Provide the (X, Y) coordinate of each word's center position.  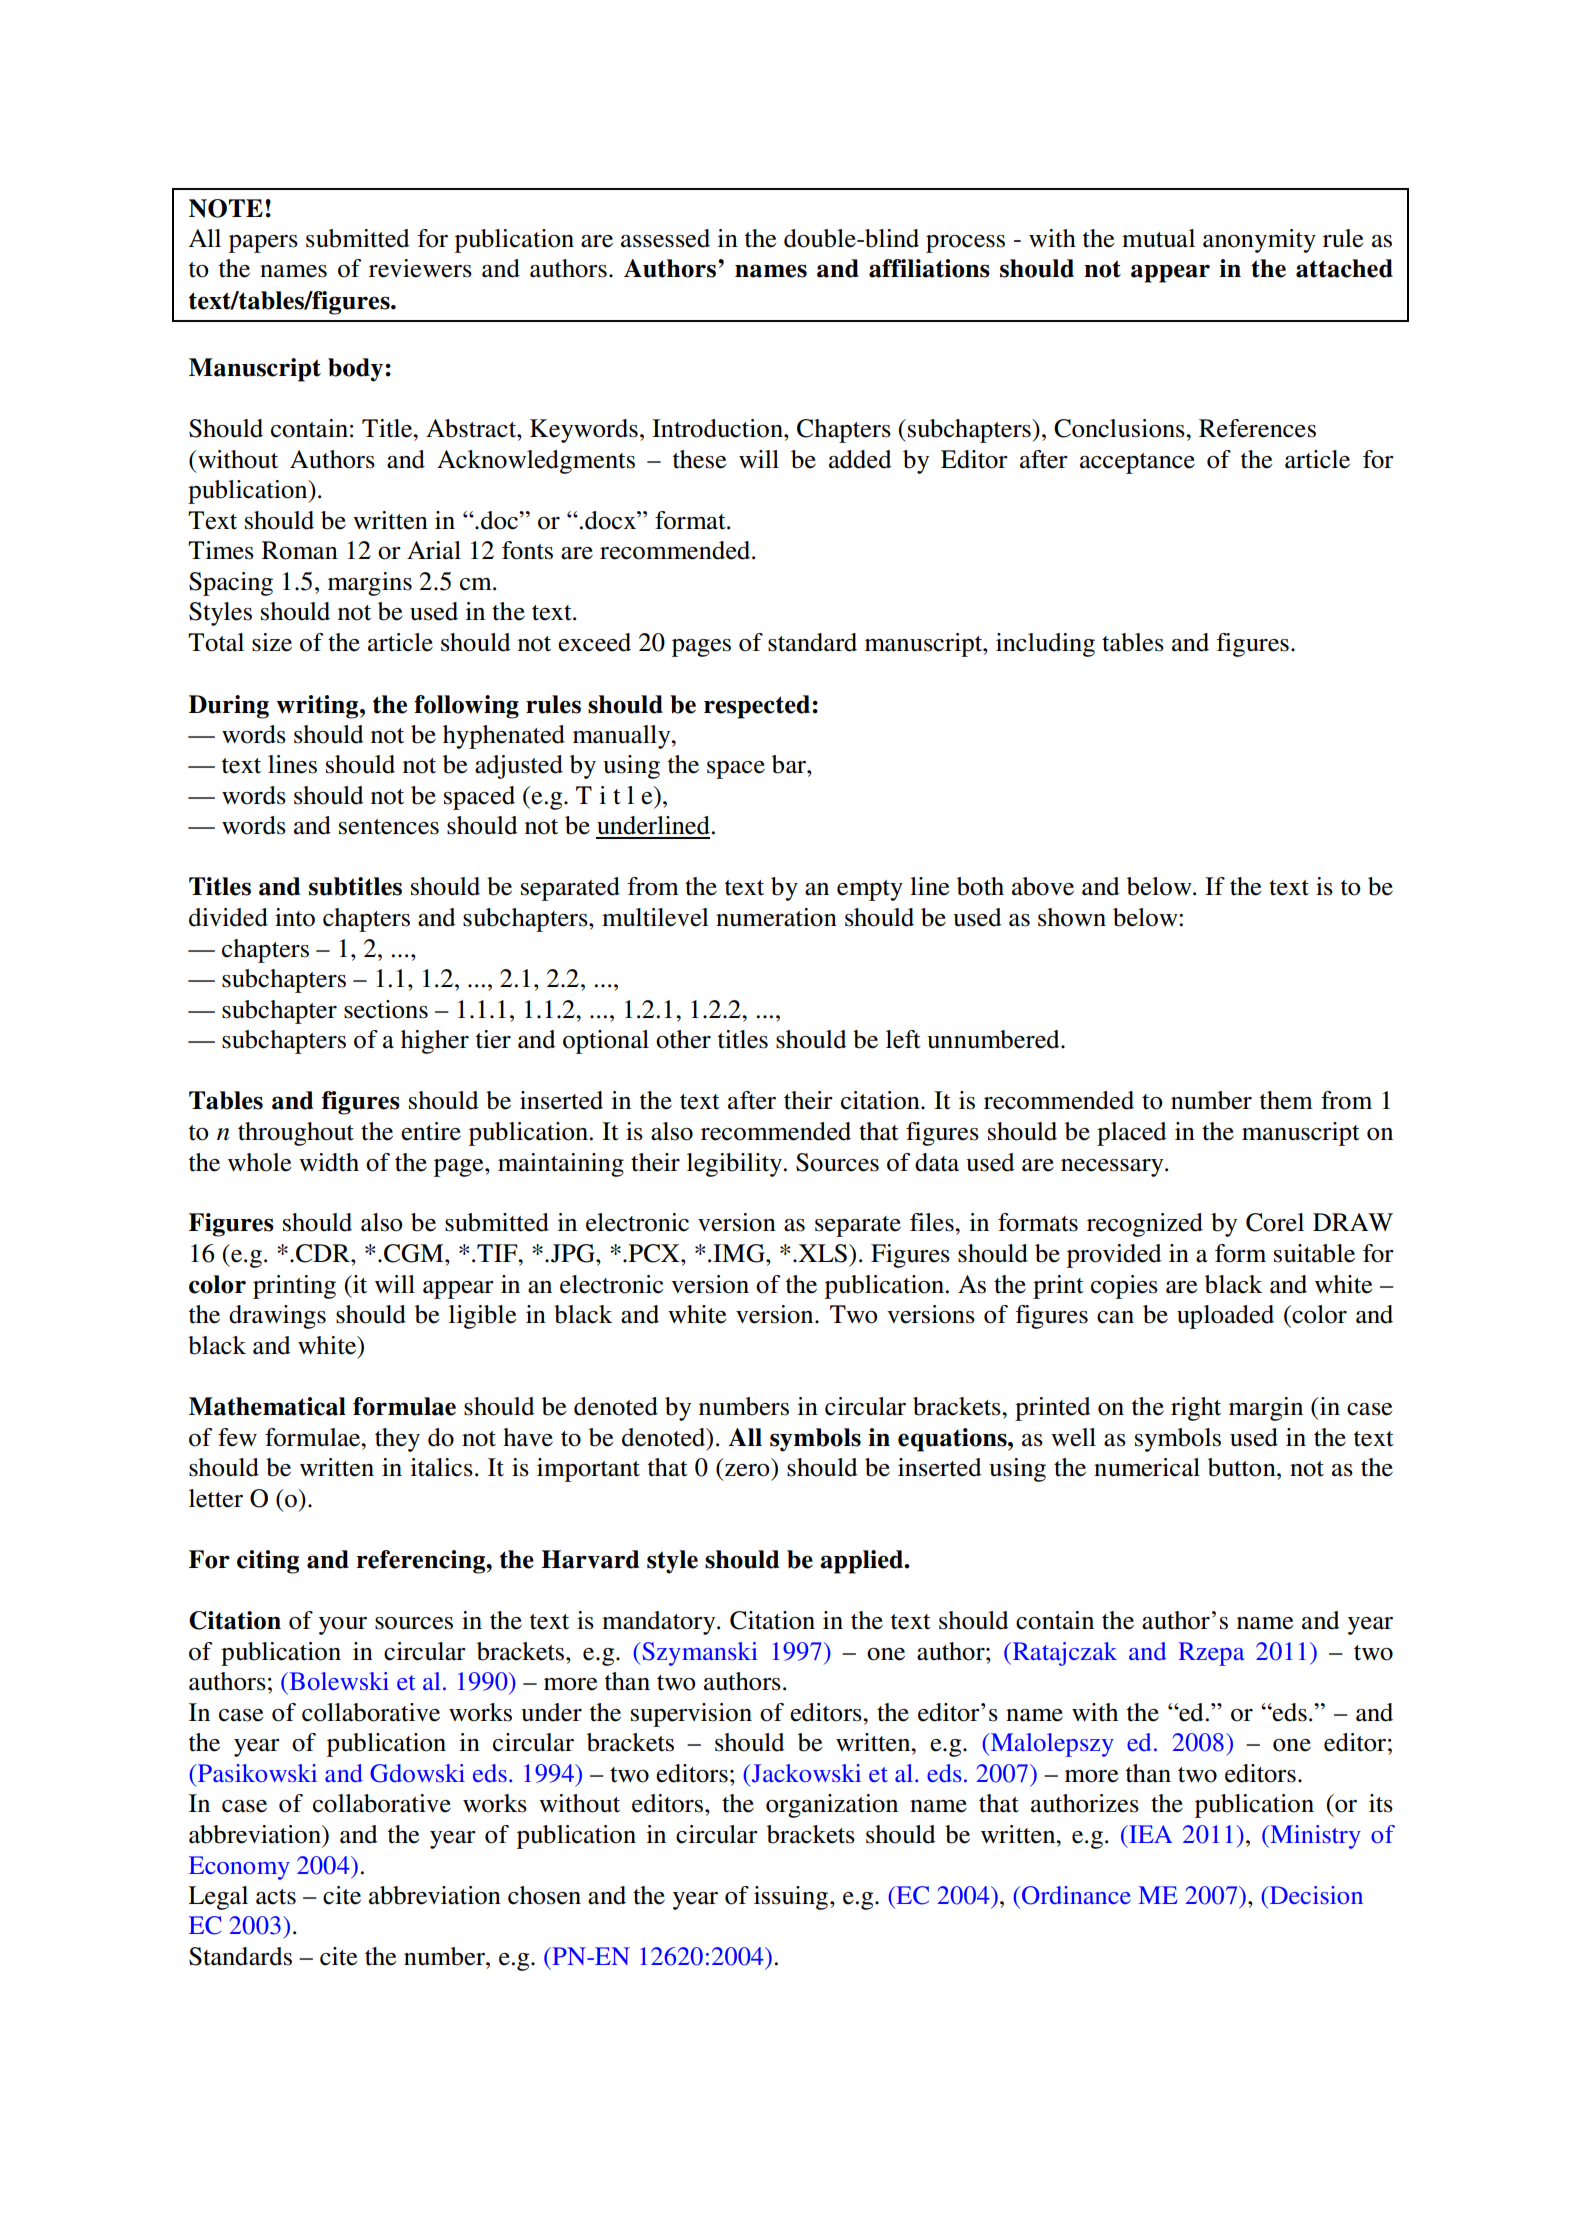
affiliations (929, 268)
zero (747, 1470)
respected (757, 707)
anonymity (1259, 241)
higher (435, 1042)
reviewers (420, 268)
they (397, 1440)
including (1045, 645)
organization (832, 1806)
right (1196, 1409)
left (903, 1039)
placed (1131, 1134)
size (272, 642)
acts (276, 1897)
